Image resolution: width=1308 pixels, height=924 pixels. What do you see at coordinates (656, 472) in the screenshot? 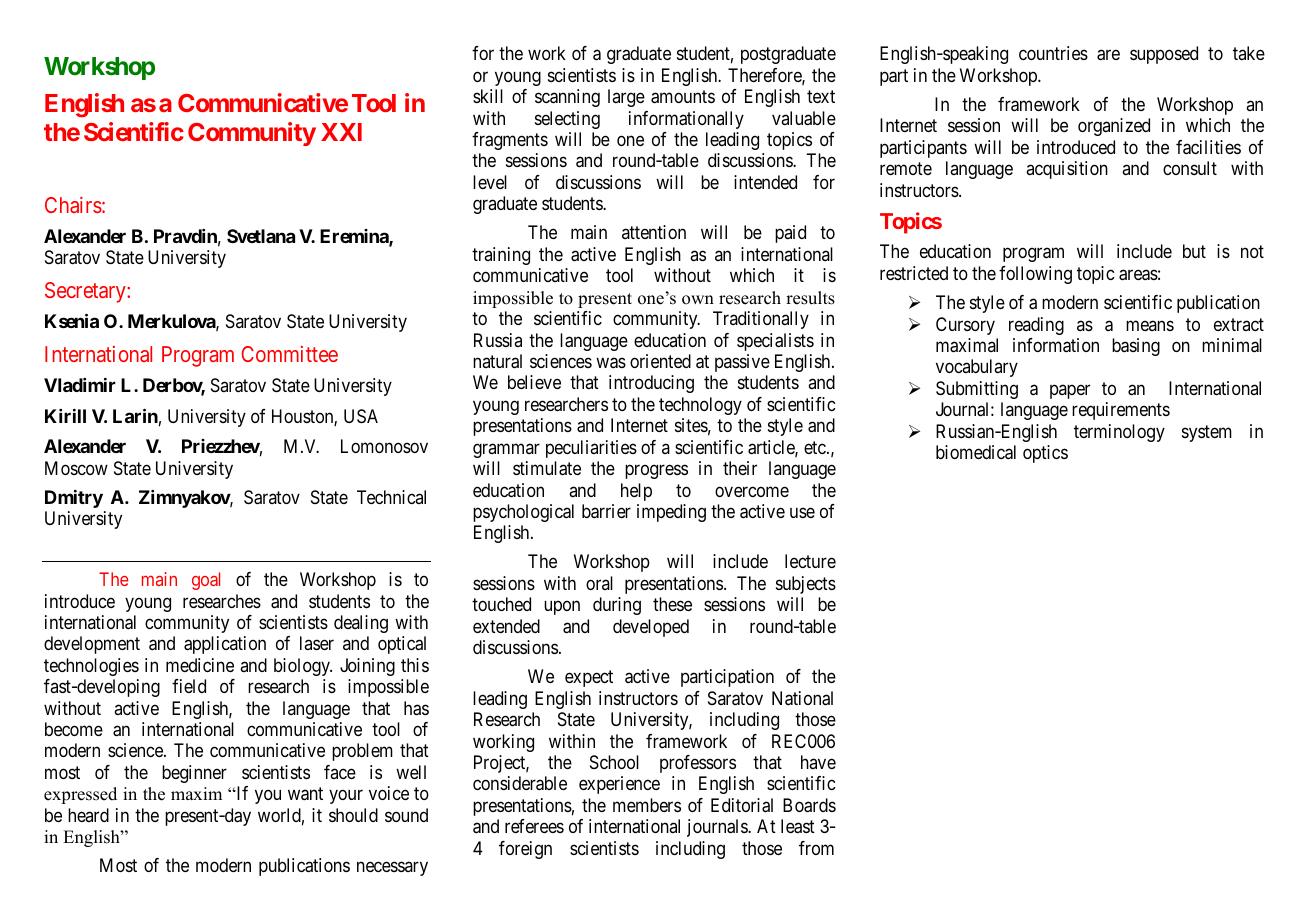
I see `progress` at bounding box center [656, 472].
